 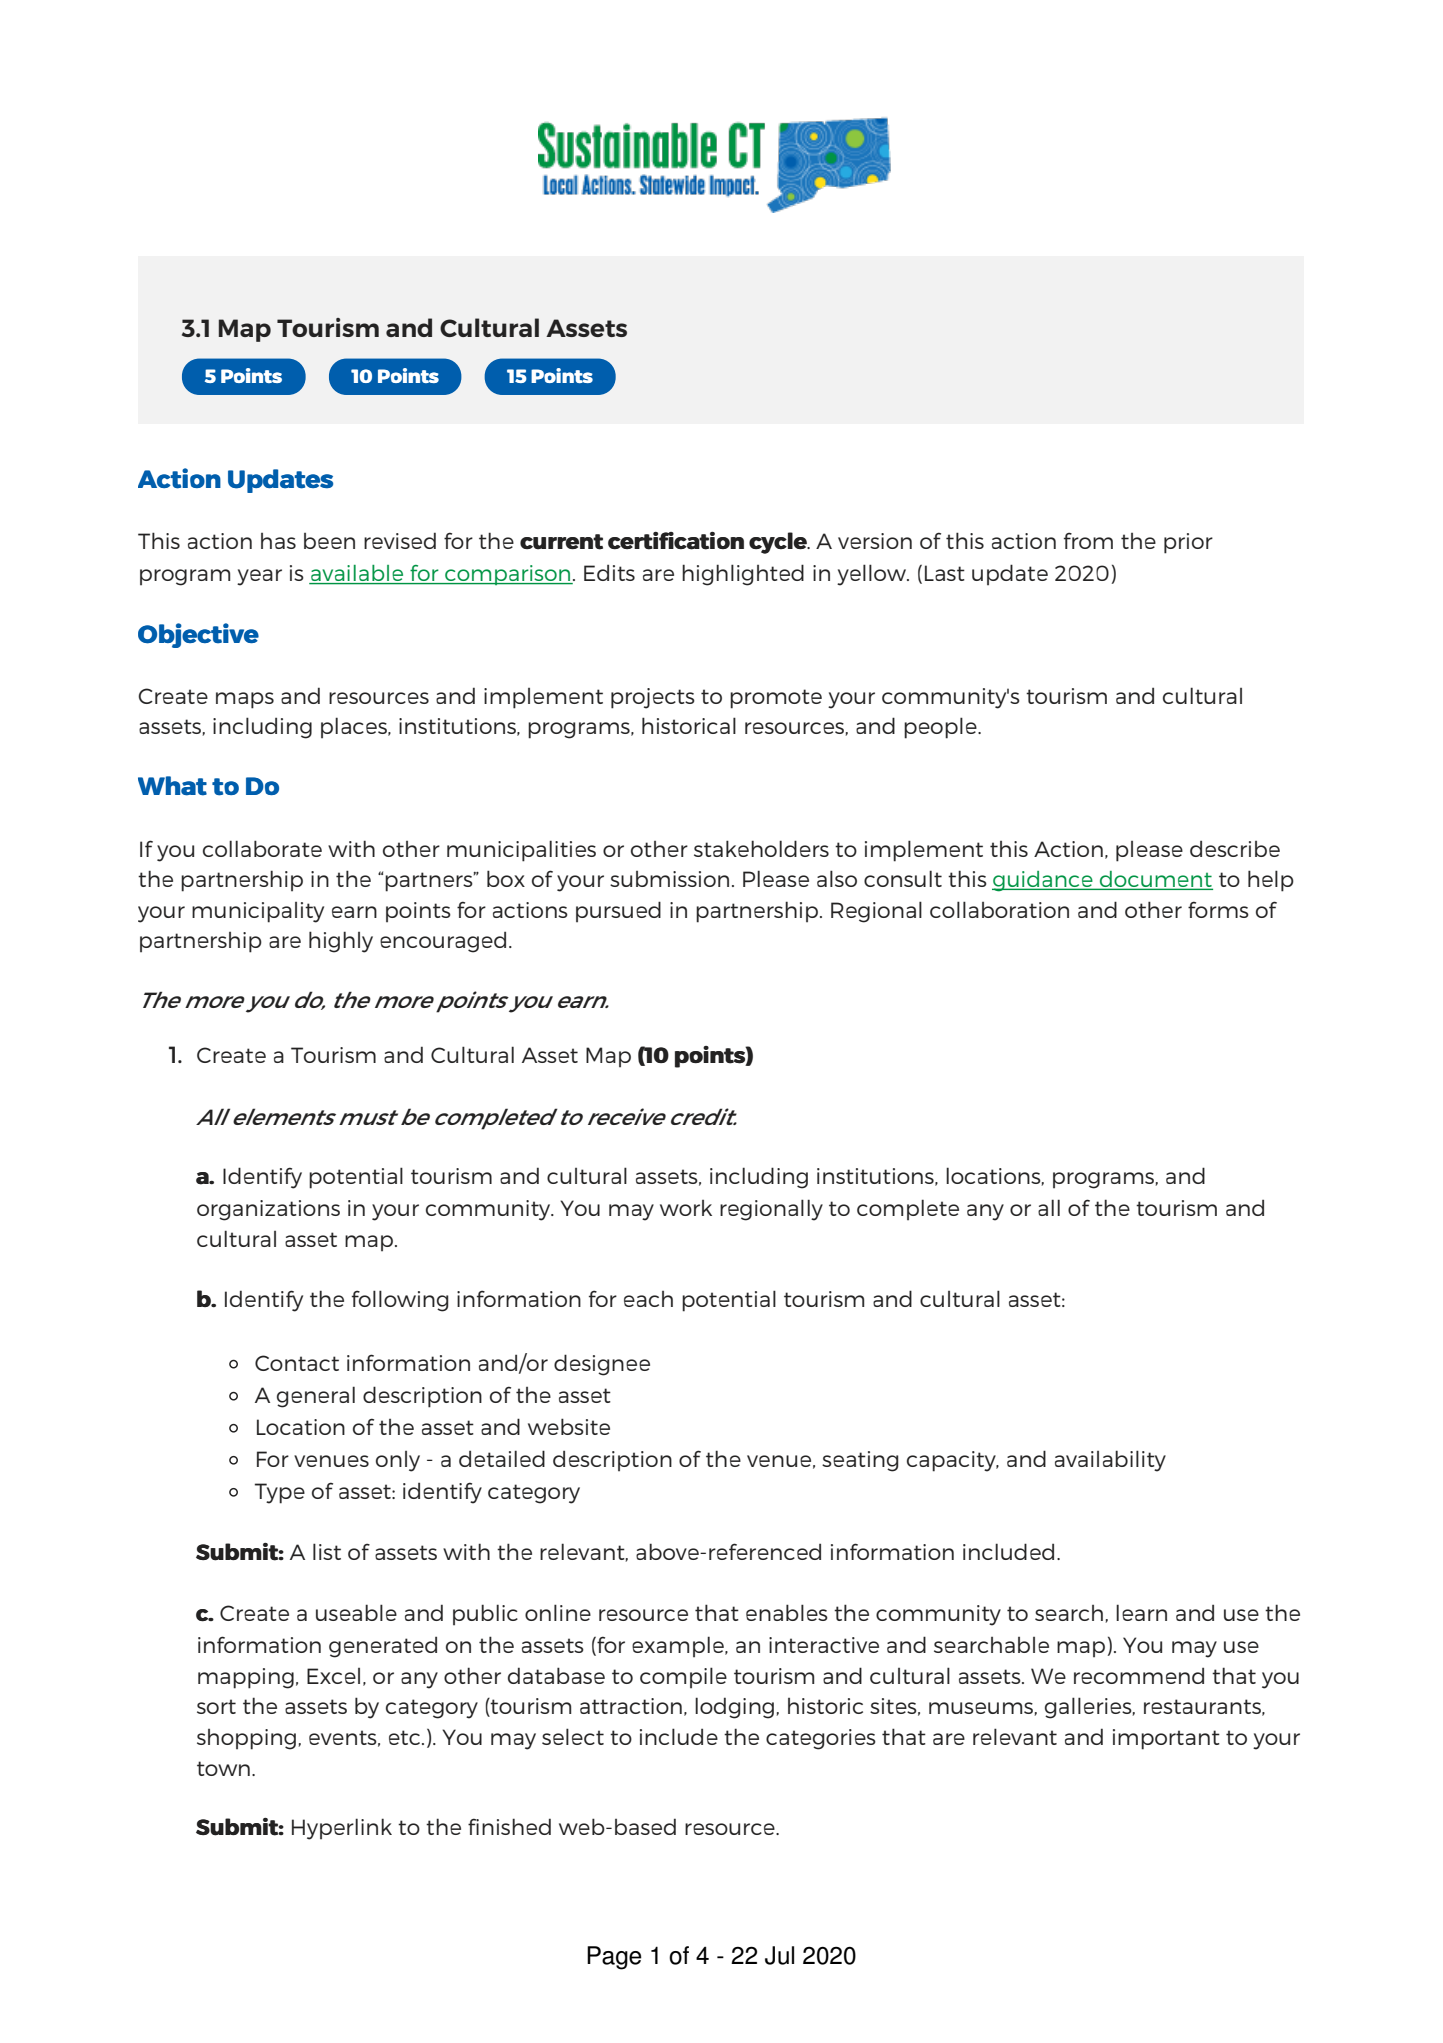 I want to click on Jul, so click(x=779, y=1955).
